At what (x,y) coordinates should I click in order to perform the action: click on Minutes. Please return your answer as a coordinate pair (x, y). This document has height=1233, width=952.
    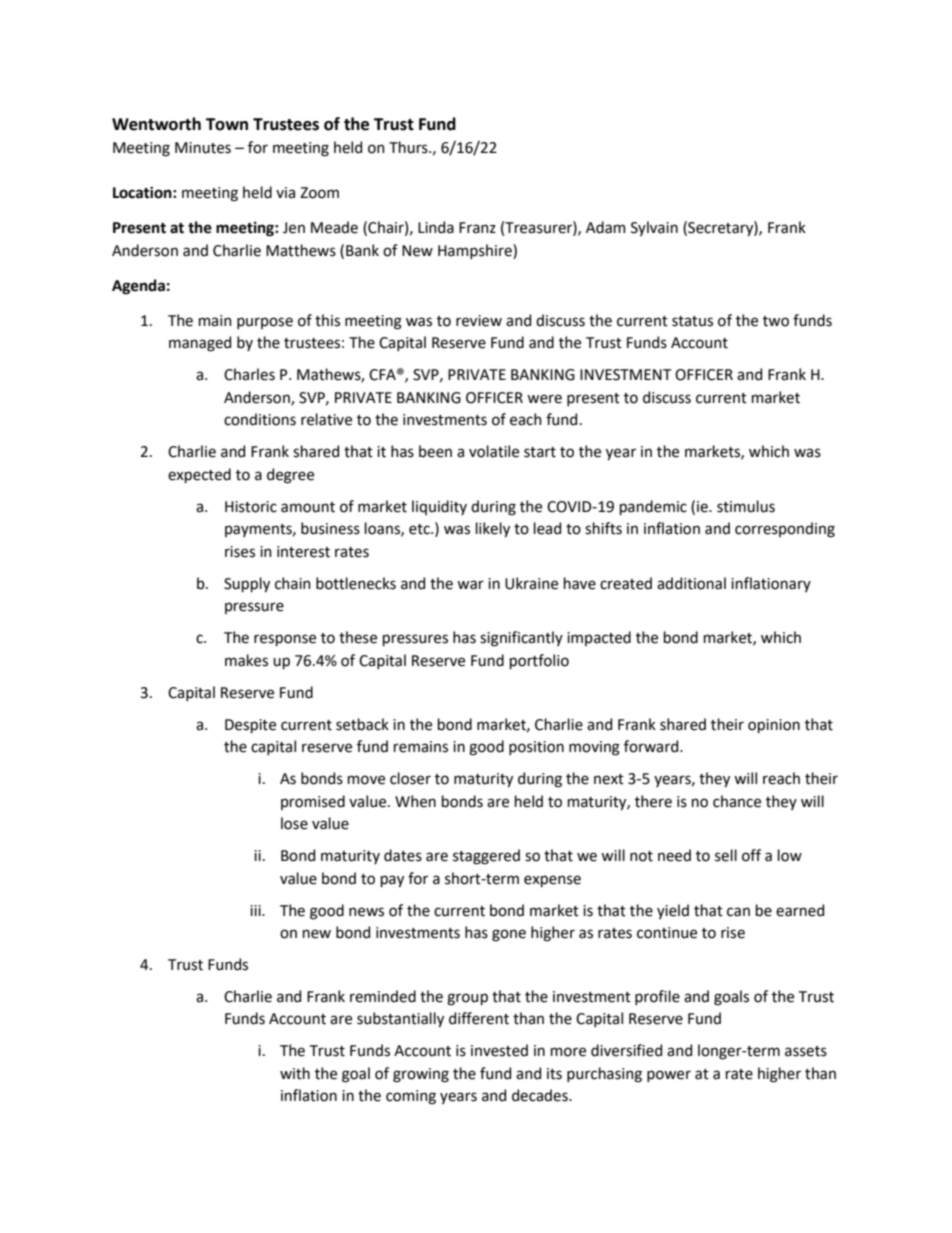
    Looking at the image, I should click on (203, 148).
